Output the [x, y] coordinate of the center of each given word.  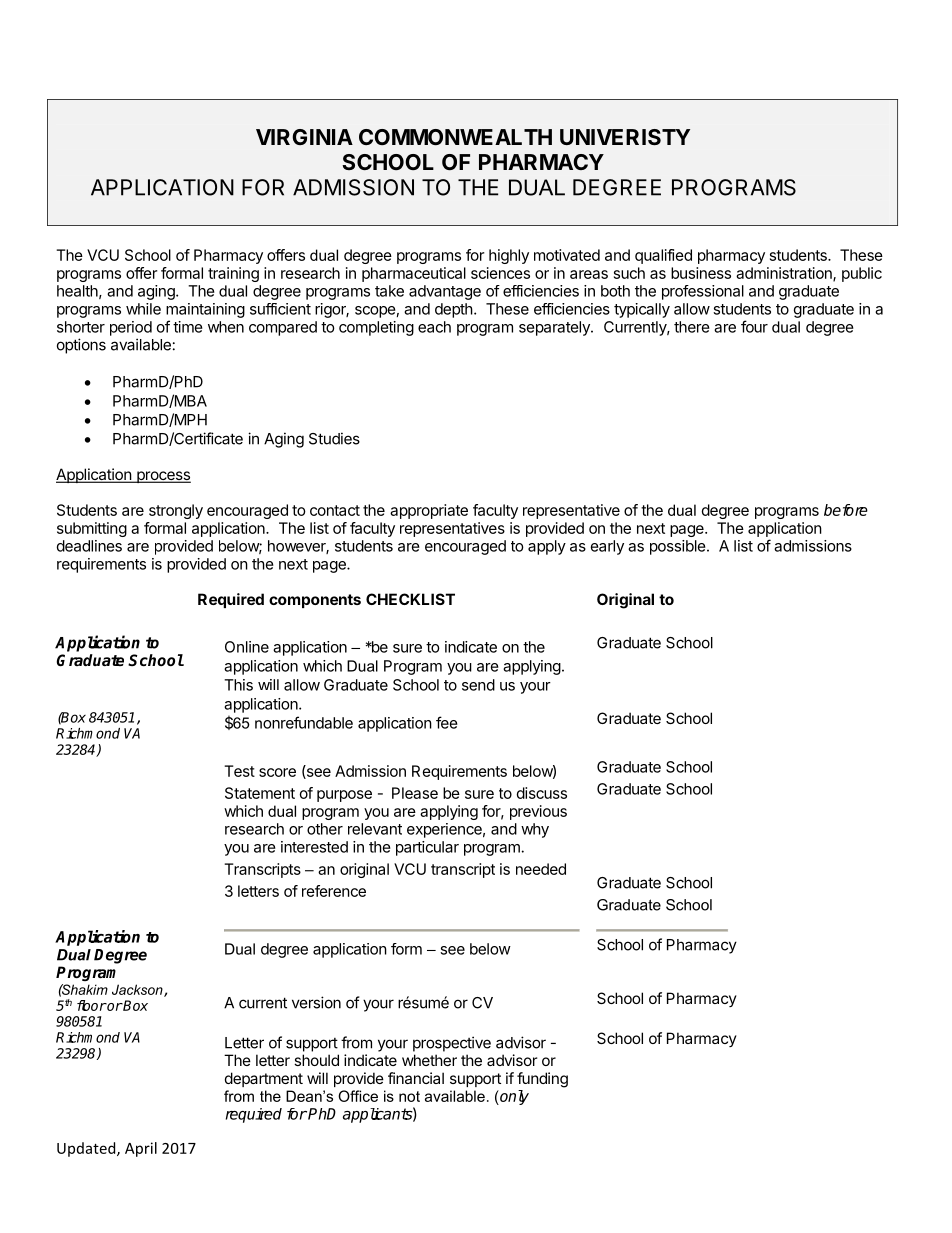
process [163, 477]
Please [415, 793]
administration [785, 274]
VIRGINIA [304, 137]
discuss [542, 793]
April [141, 1149]
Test [239, 771]
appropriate [429, 511]
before [846, 510]
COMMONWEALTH [455, 137]
